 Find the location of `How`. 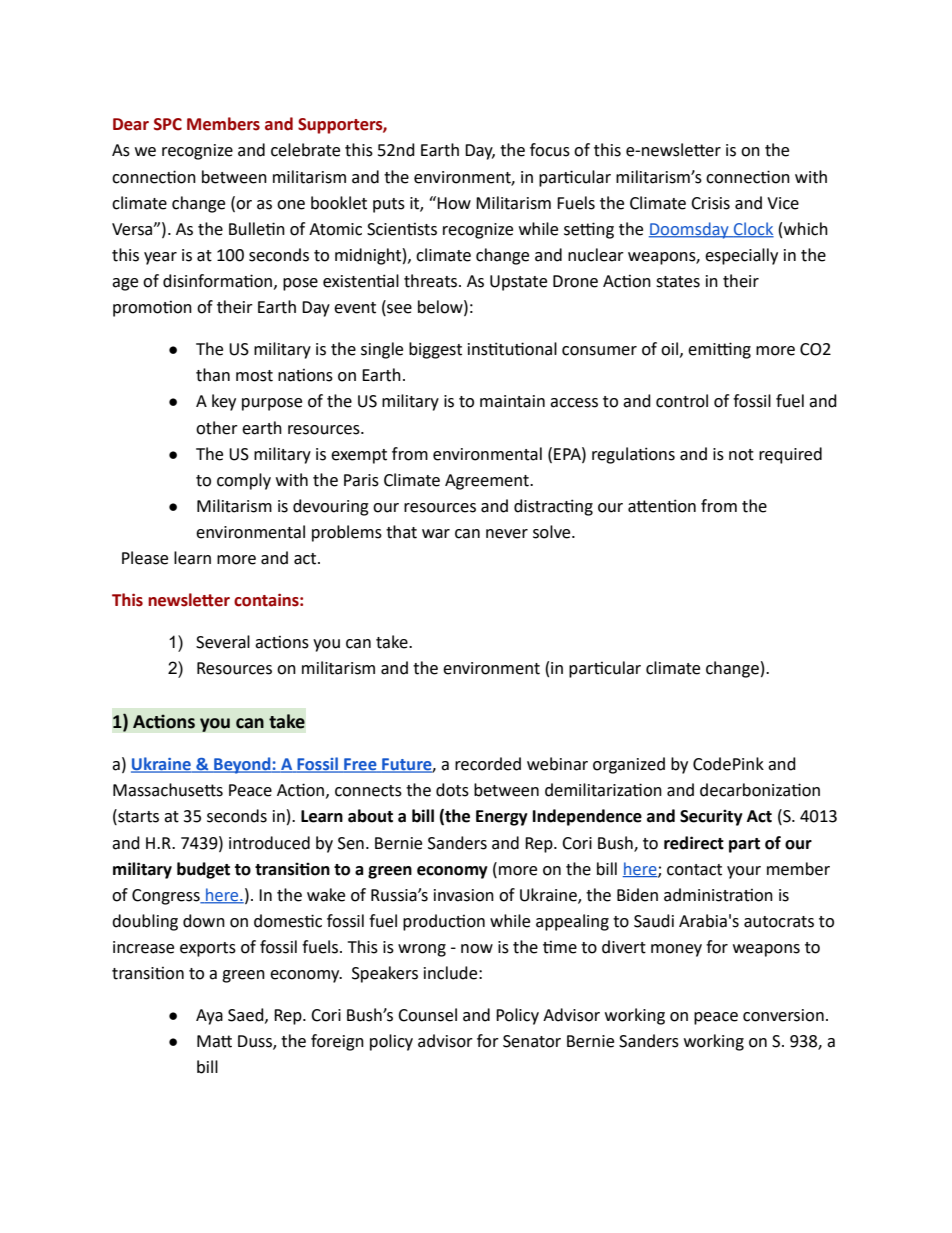

How is located at coordinates (454, 203).
